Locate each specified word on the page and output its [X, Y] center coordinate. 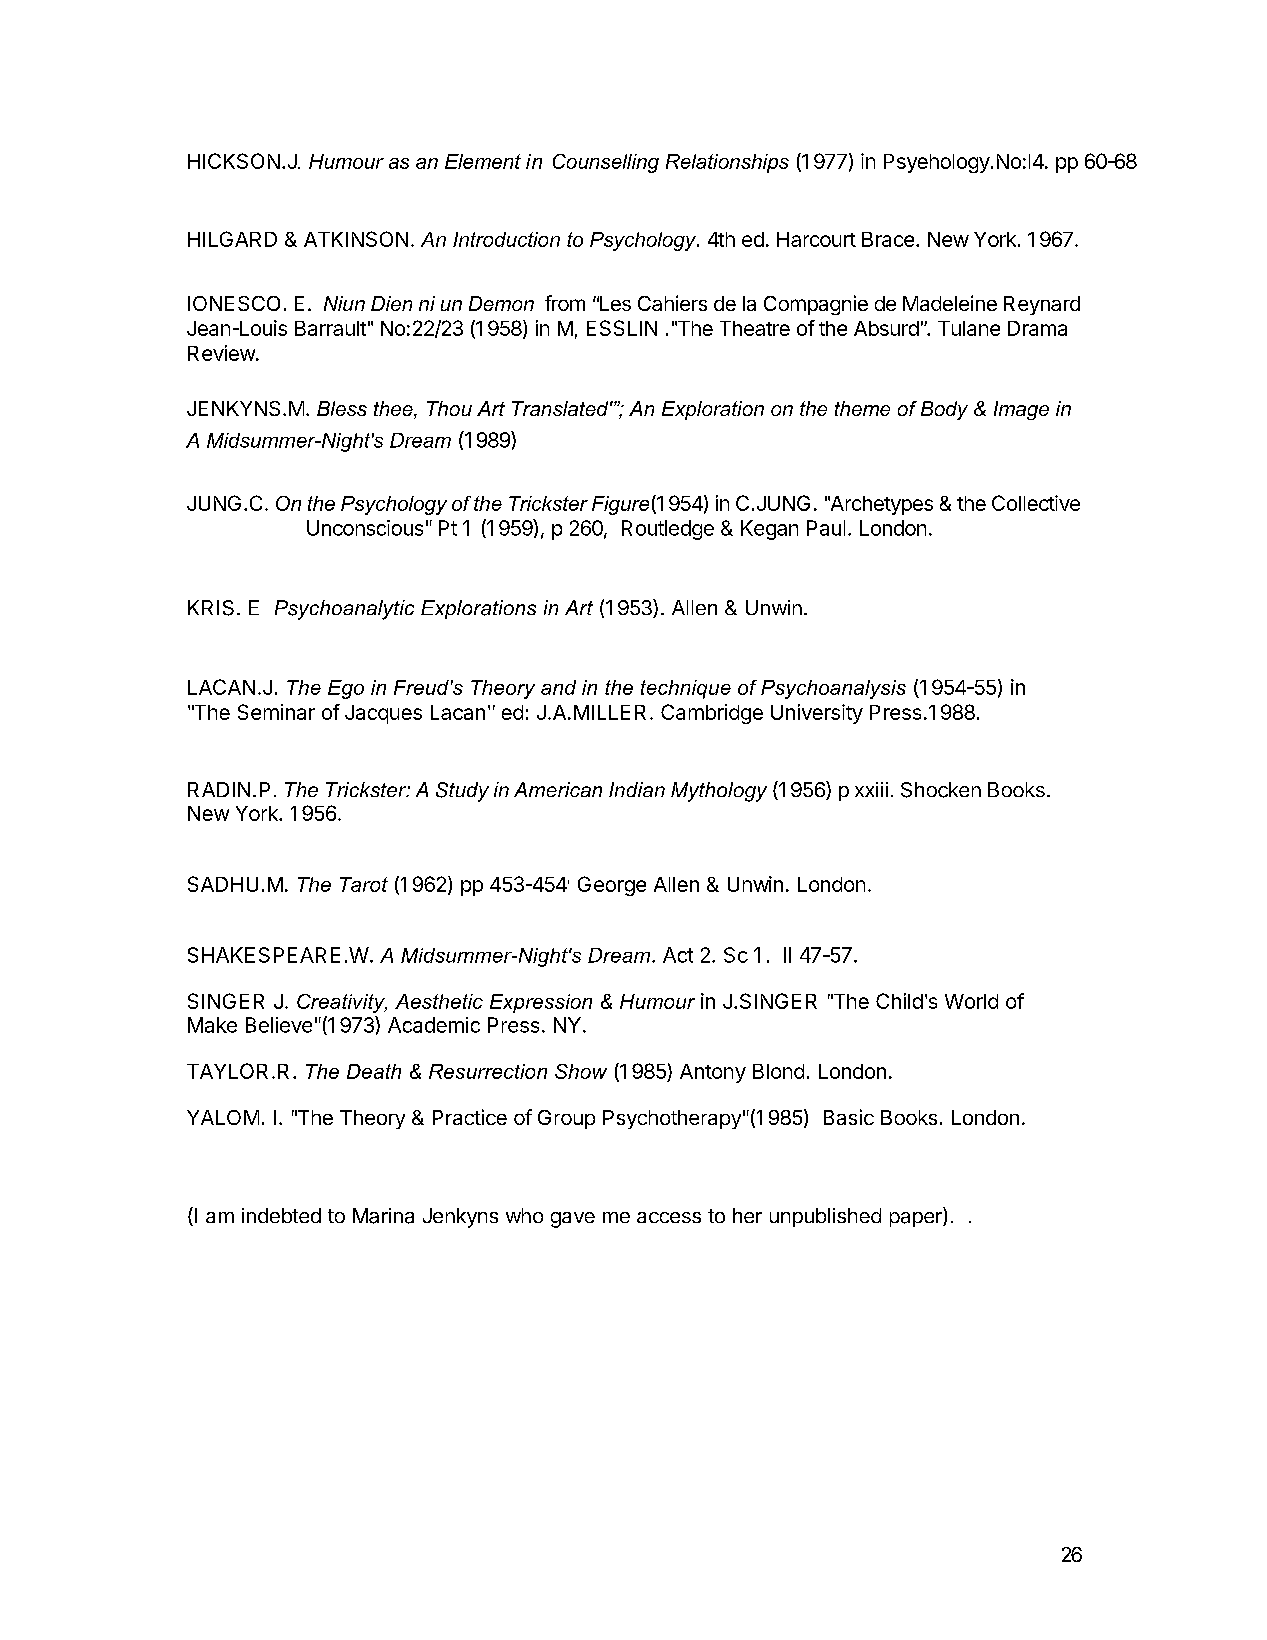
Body [944, 410]
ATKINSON [356, 239]
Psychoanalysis [833, 689]
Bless [342, 408]
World [971, 1001]
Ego [346, 689]
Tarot [364, 884]
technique [686, 689]
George [612, 886]
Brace [888, 239]
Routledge [668, 530]
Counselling [606, 163]
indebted [281, 1215]
